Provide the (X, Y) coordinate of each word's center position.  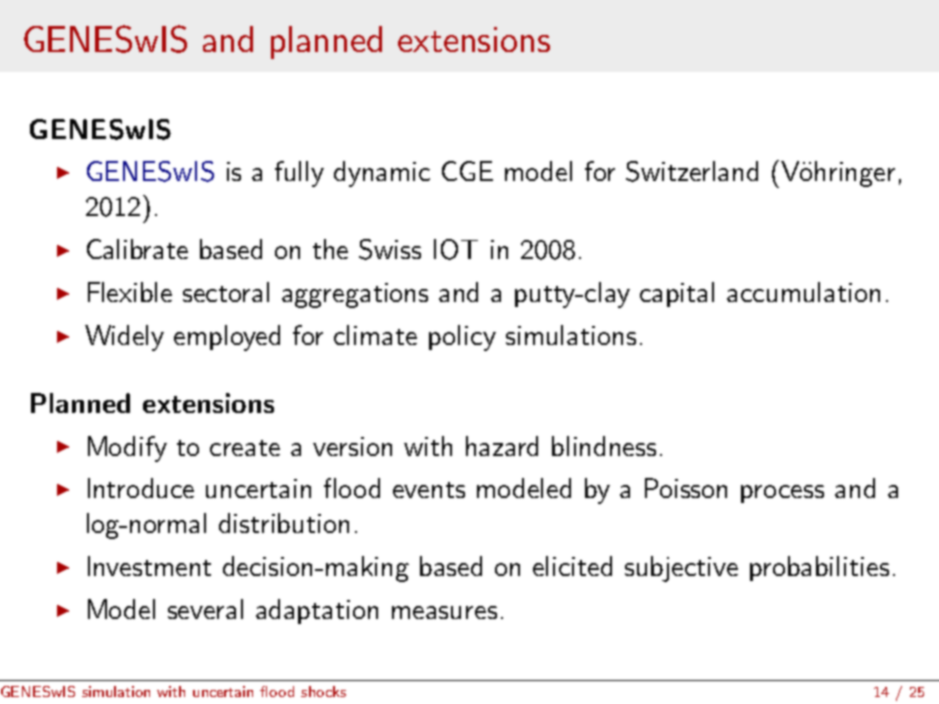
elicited (572, 566)
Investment (149, 566)
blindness (604, 446)
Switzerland (692, 171)
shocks (323, 691)
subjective (681, 569)
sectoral (226, 292)
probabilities (819, 568)
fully (299, 174)
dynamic (382, 174)
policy (462, 338)
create (245, 448)
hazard (502, 446)
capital (677, 294)
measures (444, 612)
